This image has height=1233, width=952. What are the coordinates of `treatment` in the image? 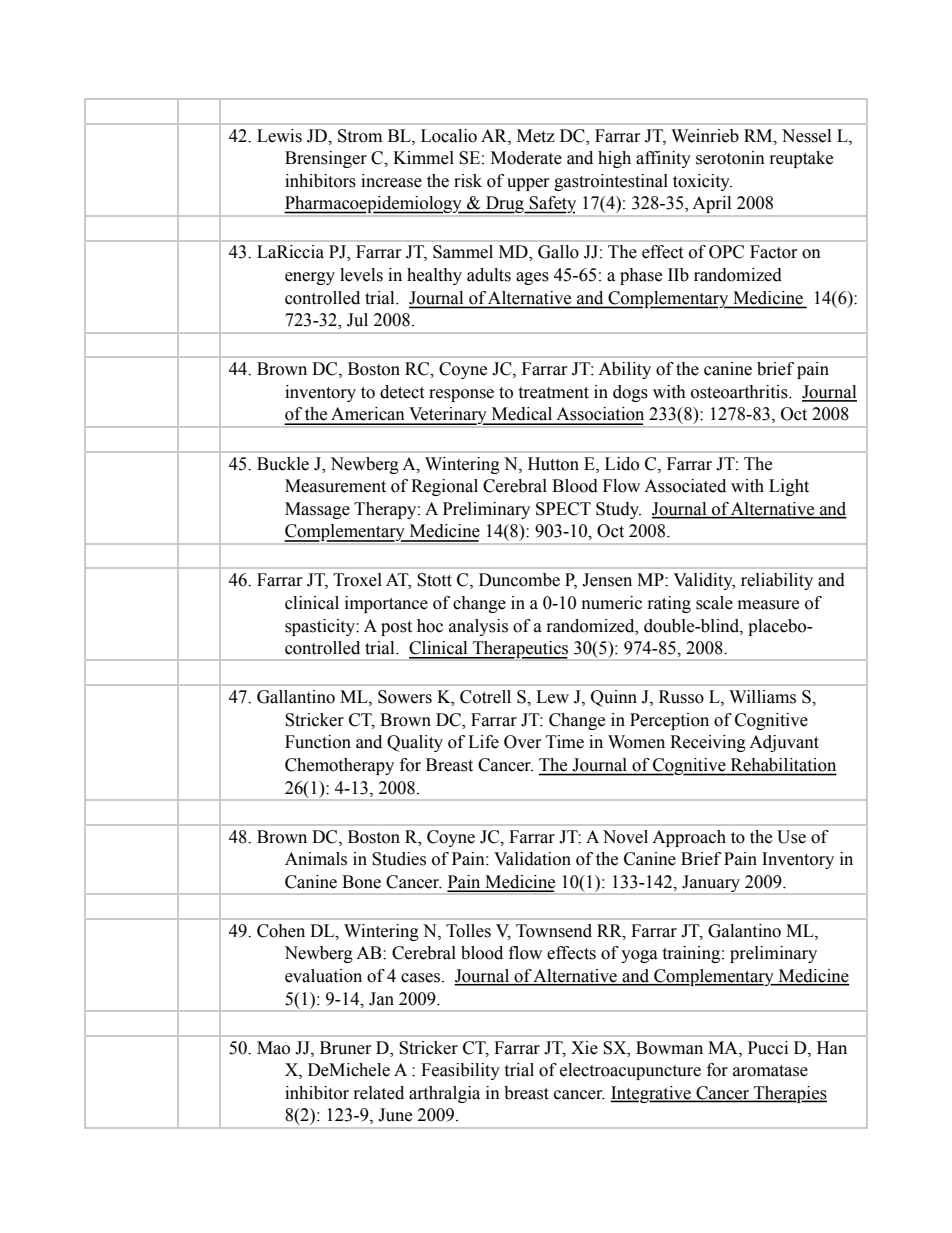 It's located at (553, 393).
